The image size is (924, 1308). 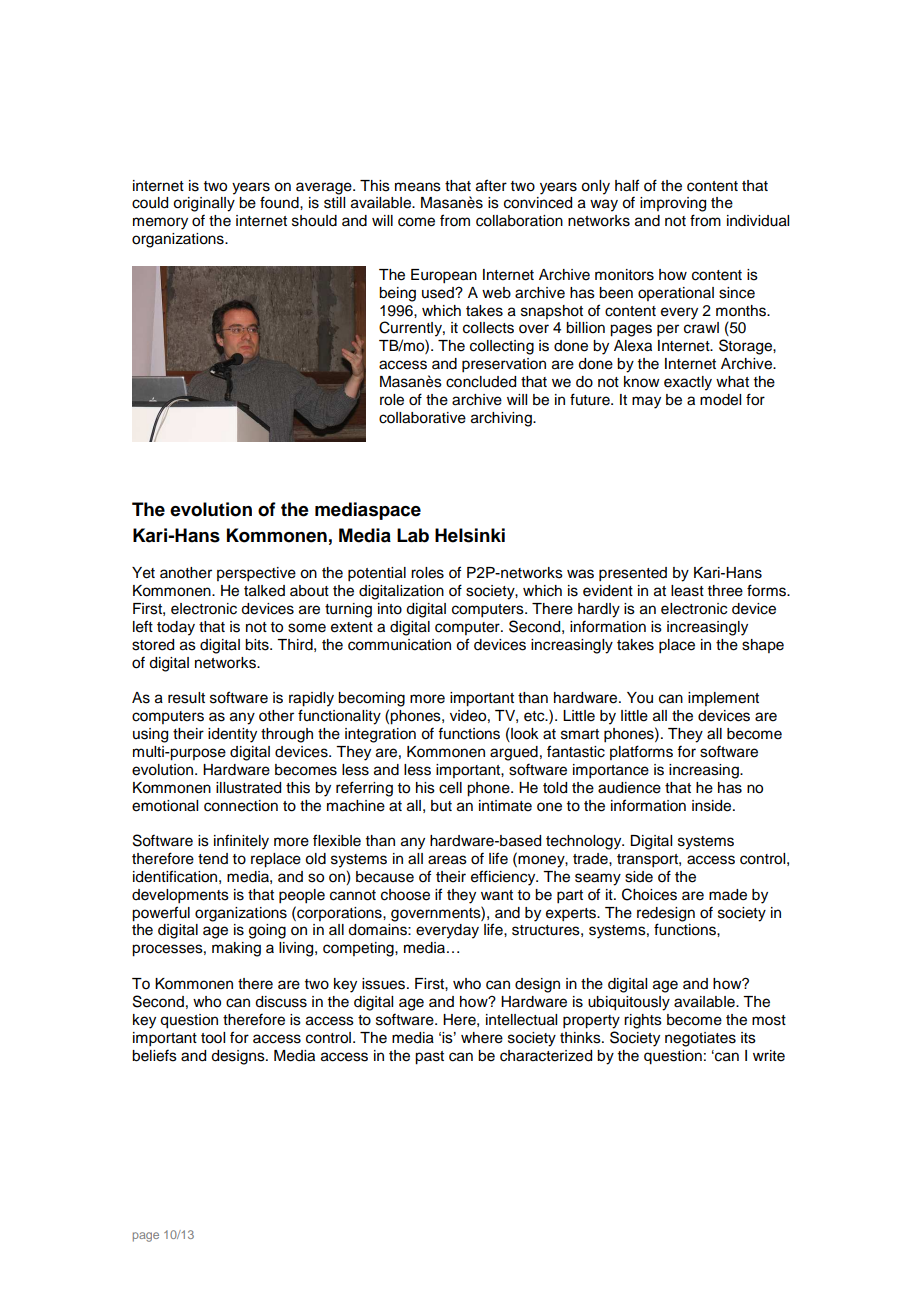 I want to click on communication, so click(x=399, y=645).
